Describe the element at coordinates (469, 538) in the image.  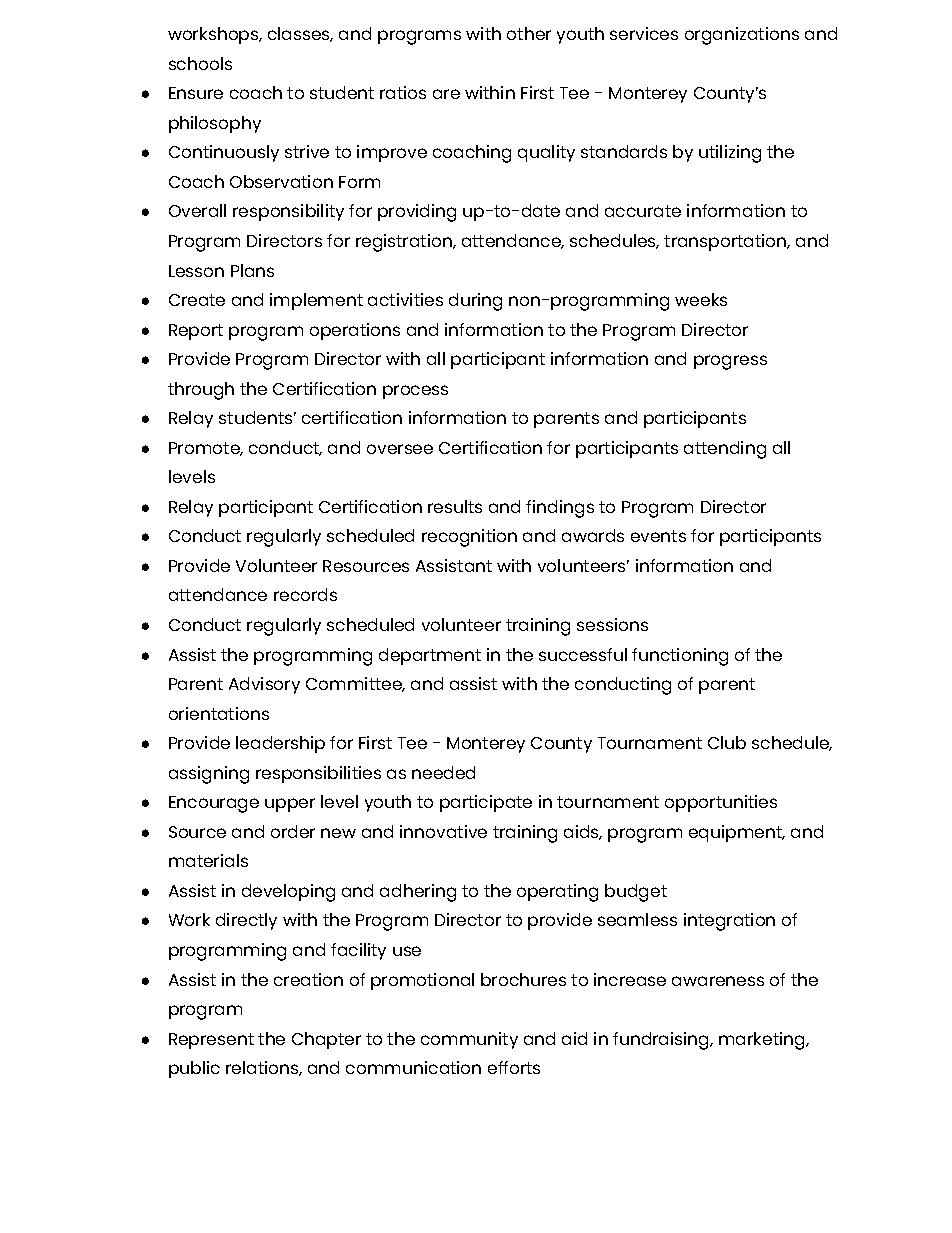
I see `recognition` at that location.
